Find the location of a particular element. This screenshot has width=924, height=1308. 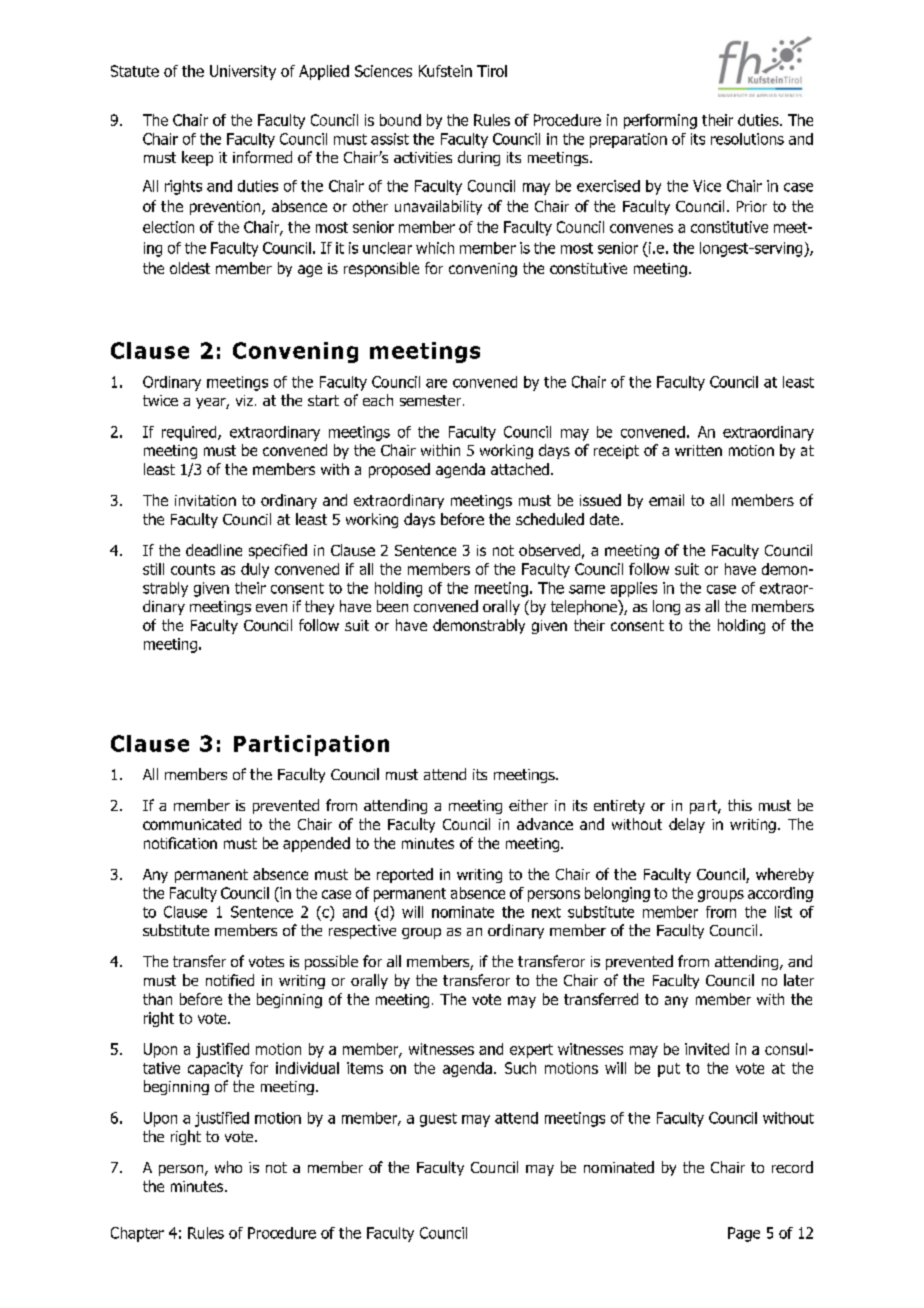

delay is located at coordinates (687, 825).
